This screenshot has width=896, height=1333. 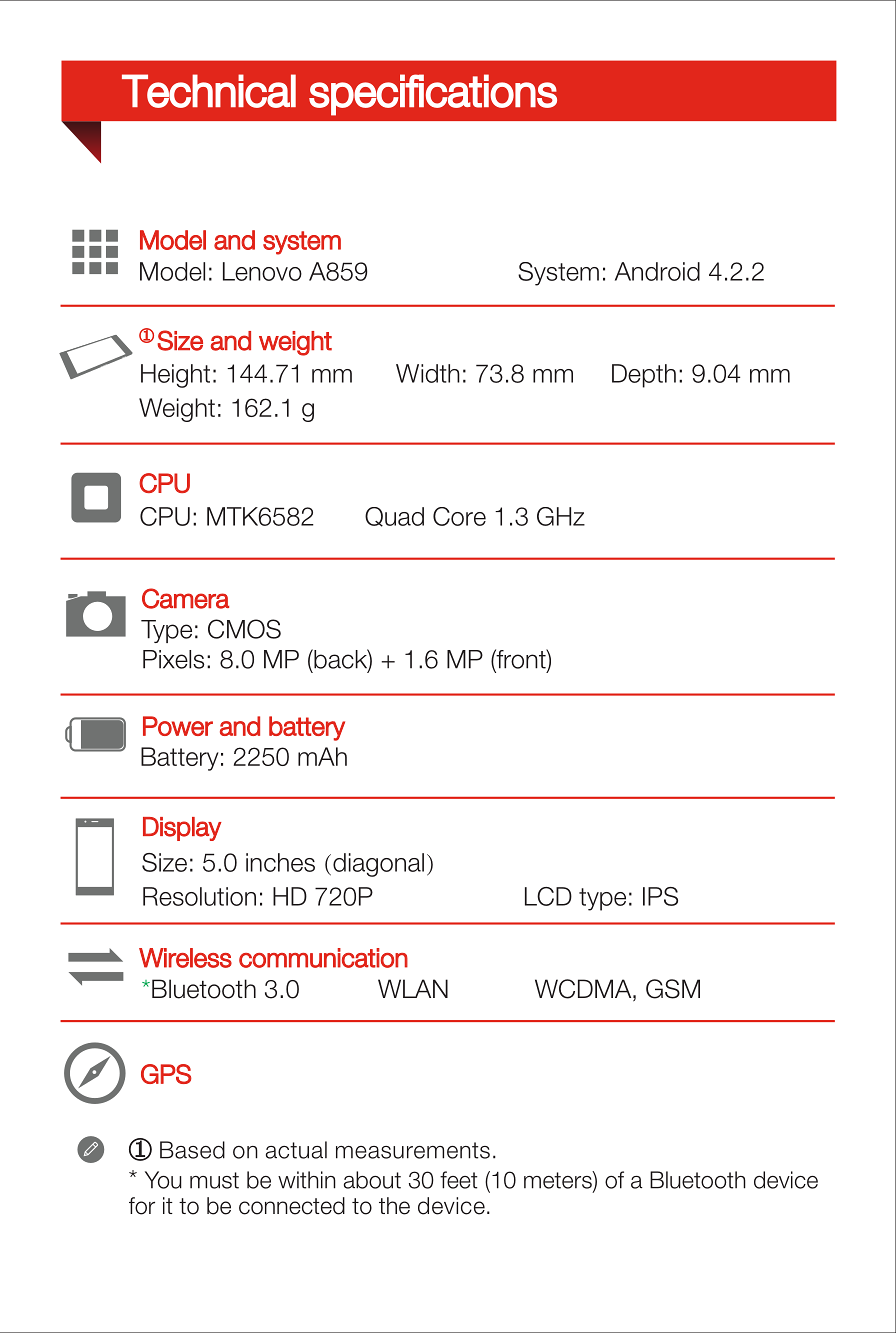 What do you see at coordinates (644, 376) in the screenshot?
I see `Depth` at bounding box center [644, 376].
